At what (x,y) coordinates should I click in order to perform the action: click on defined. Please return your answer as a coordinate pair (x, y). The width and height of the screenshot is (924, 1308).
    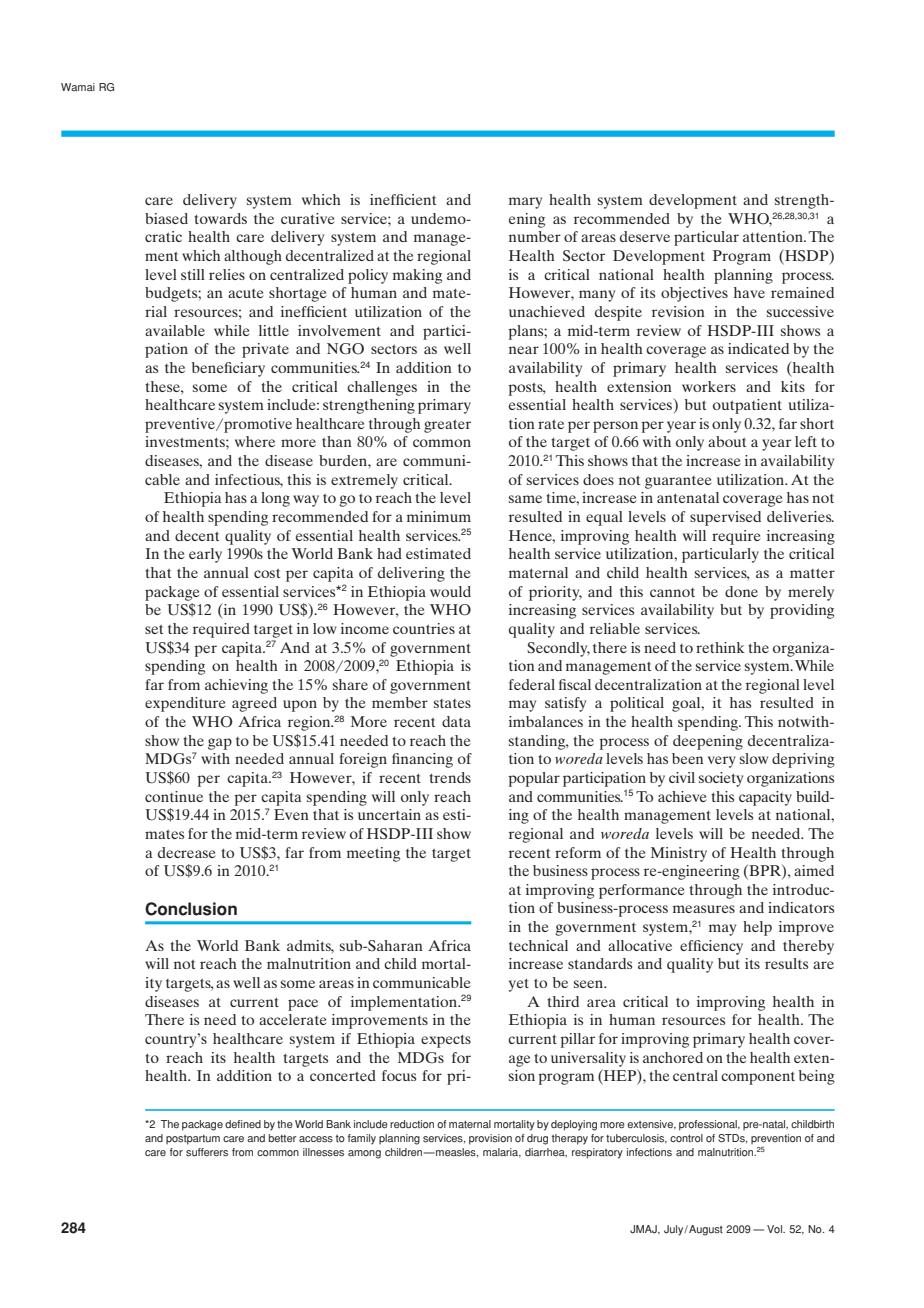
    Looking at the image, I should click on (243, 1124).
